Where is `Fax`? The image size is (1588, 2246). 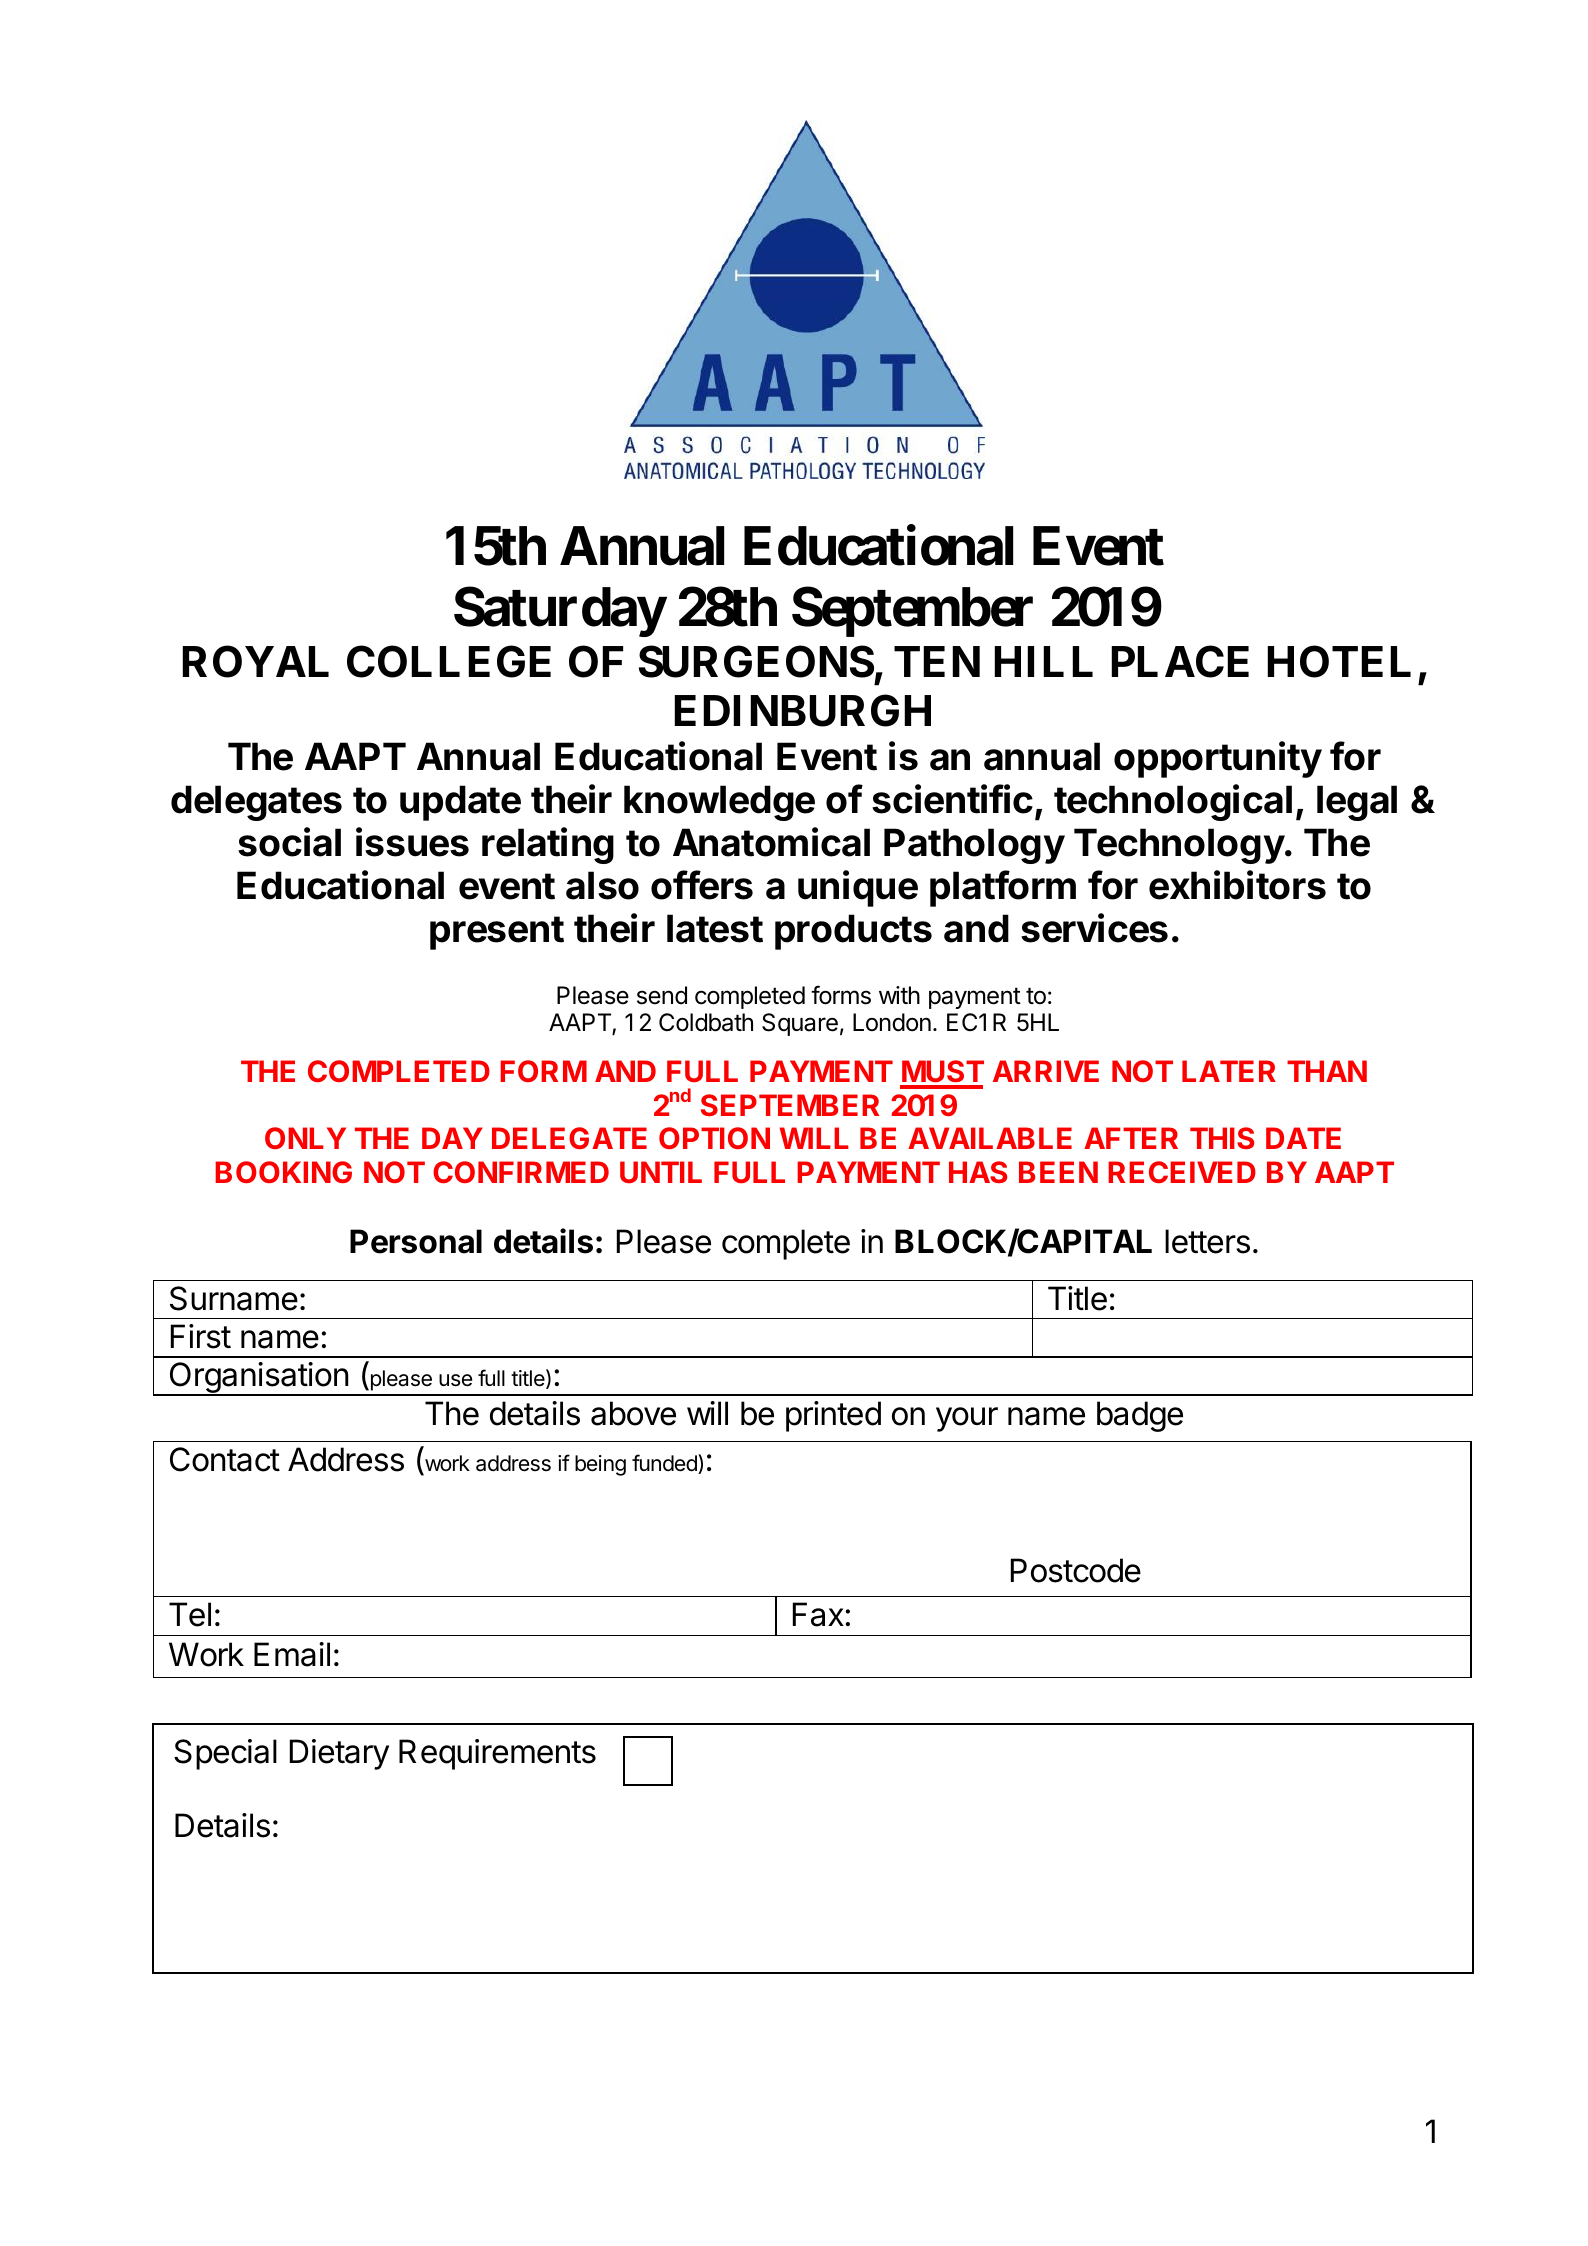 Fax is located at coordinates (819, 1614).
